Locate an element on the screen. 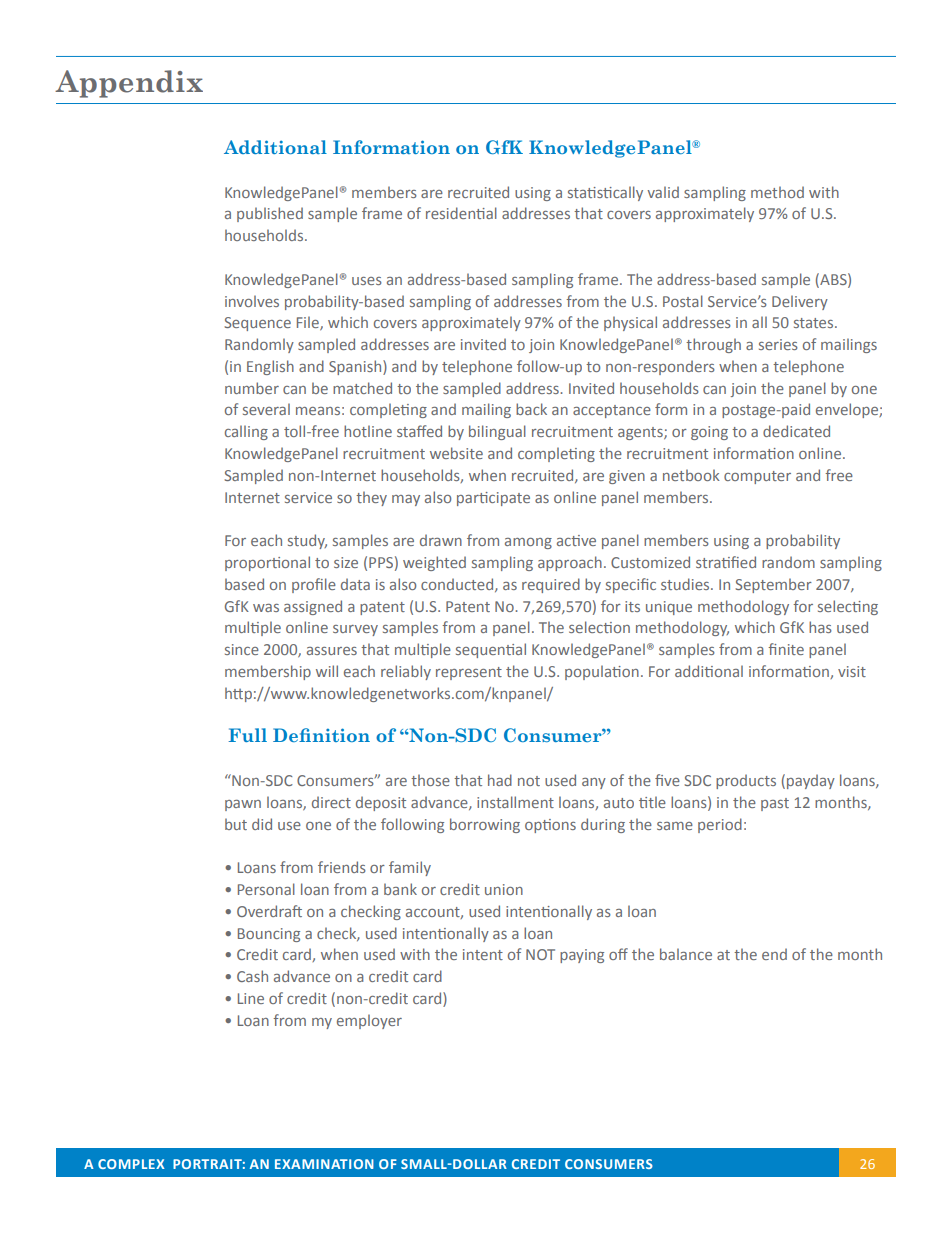 This screenshot has height=1233, width=952. since is located at coordinates (242, 649).
